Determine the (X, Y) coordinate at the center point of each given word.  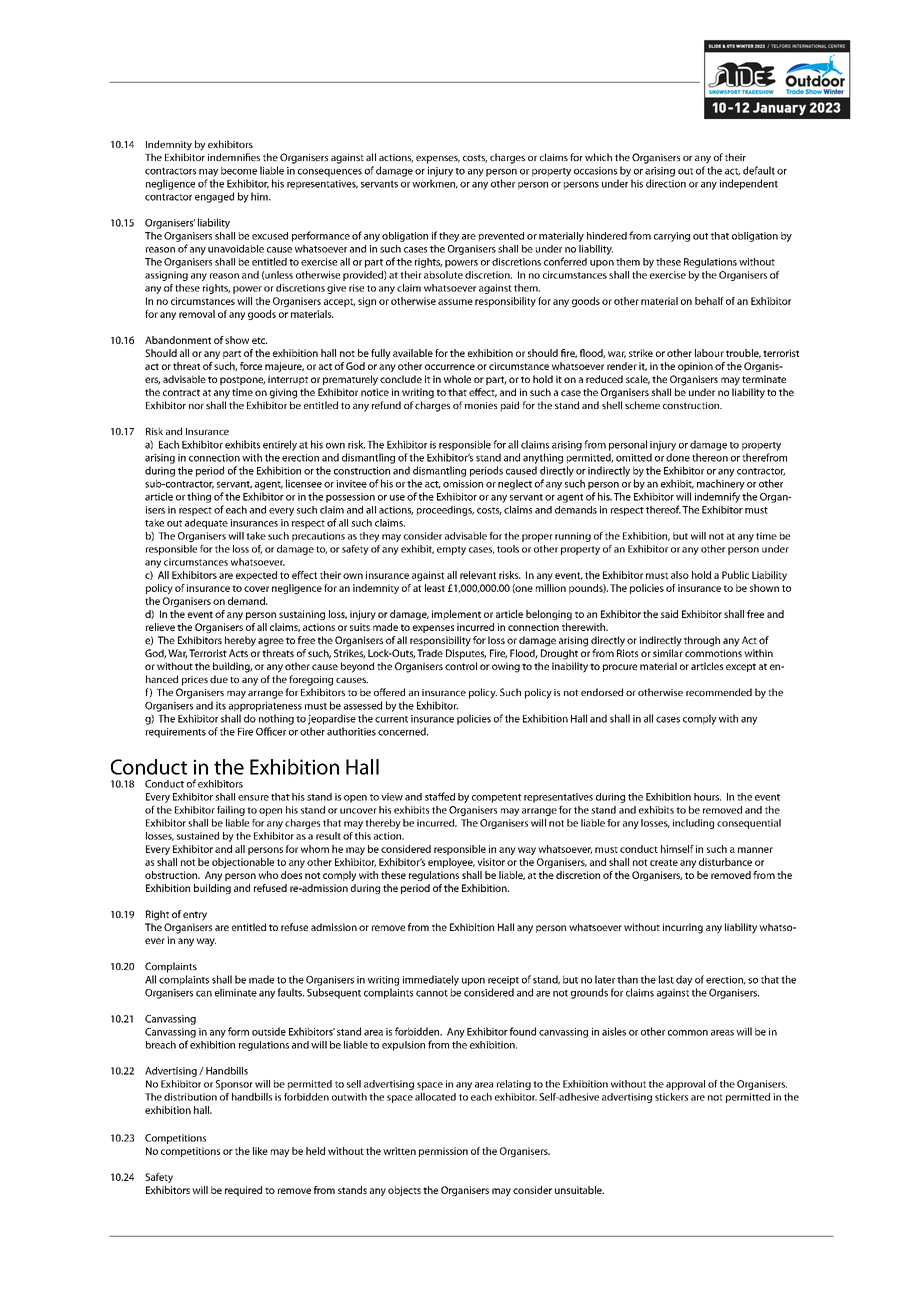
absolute (443, 275)
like (260, 1151)
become (239, 170)
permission (443, 1152)
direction (666, 183)
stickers (671, 1097)
